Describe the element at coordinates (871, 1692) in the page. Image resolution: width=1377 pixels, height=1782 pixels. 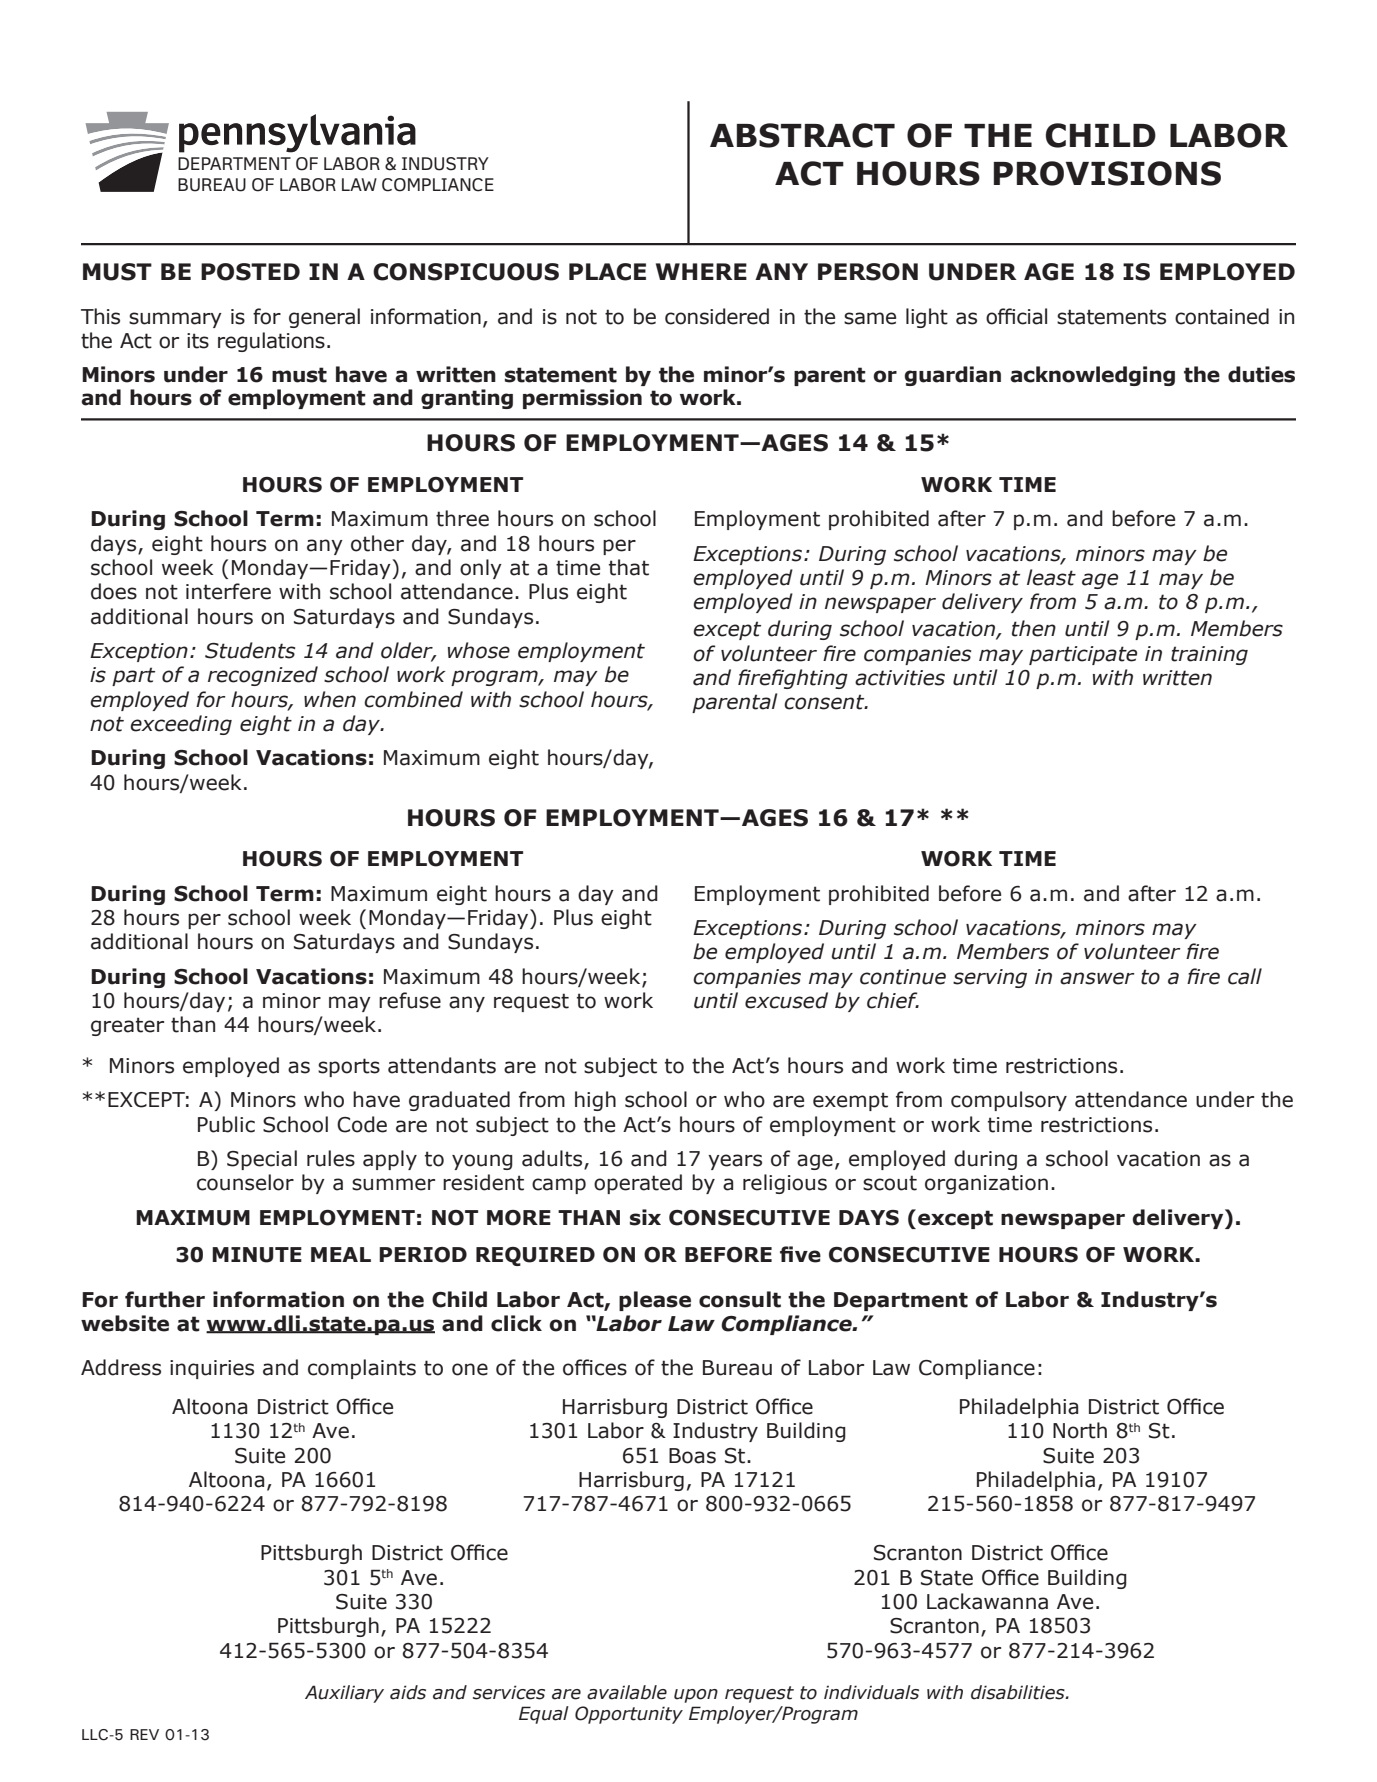
I see `individuals` at that location.
